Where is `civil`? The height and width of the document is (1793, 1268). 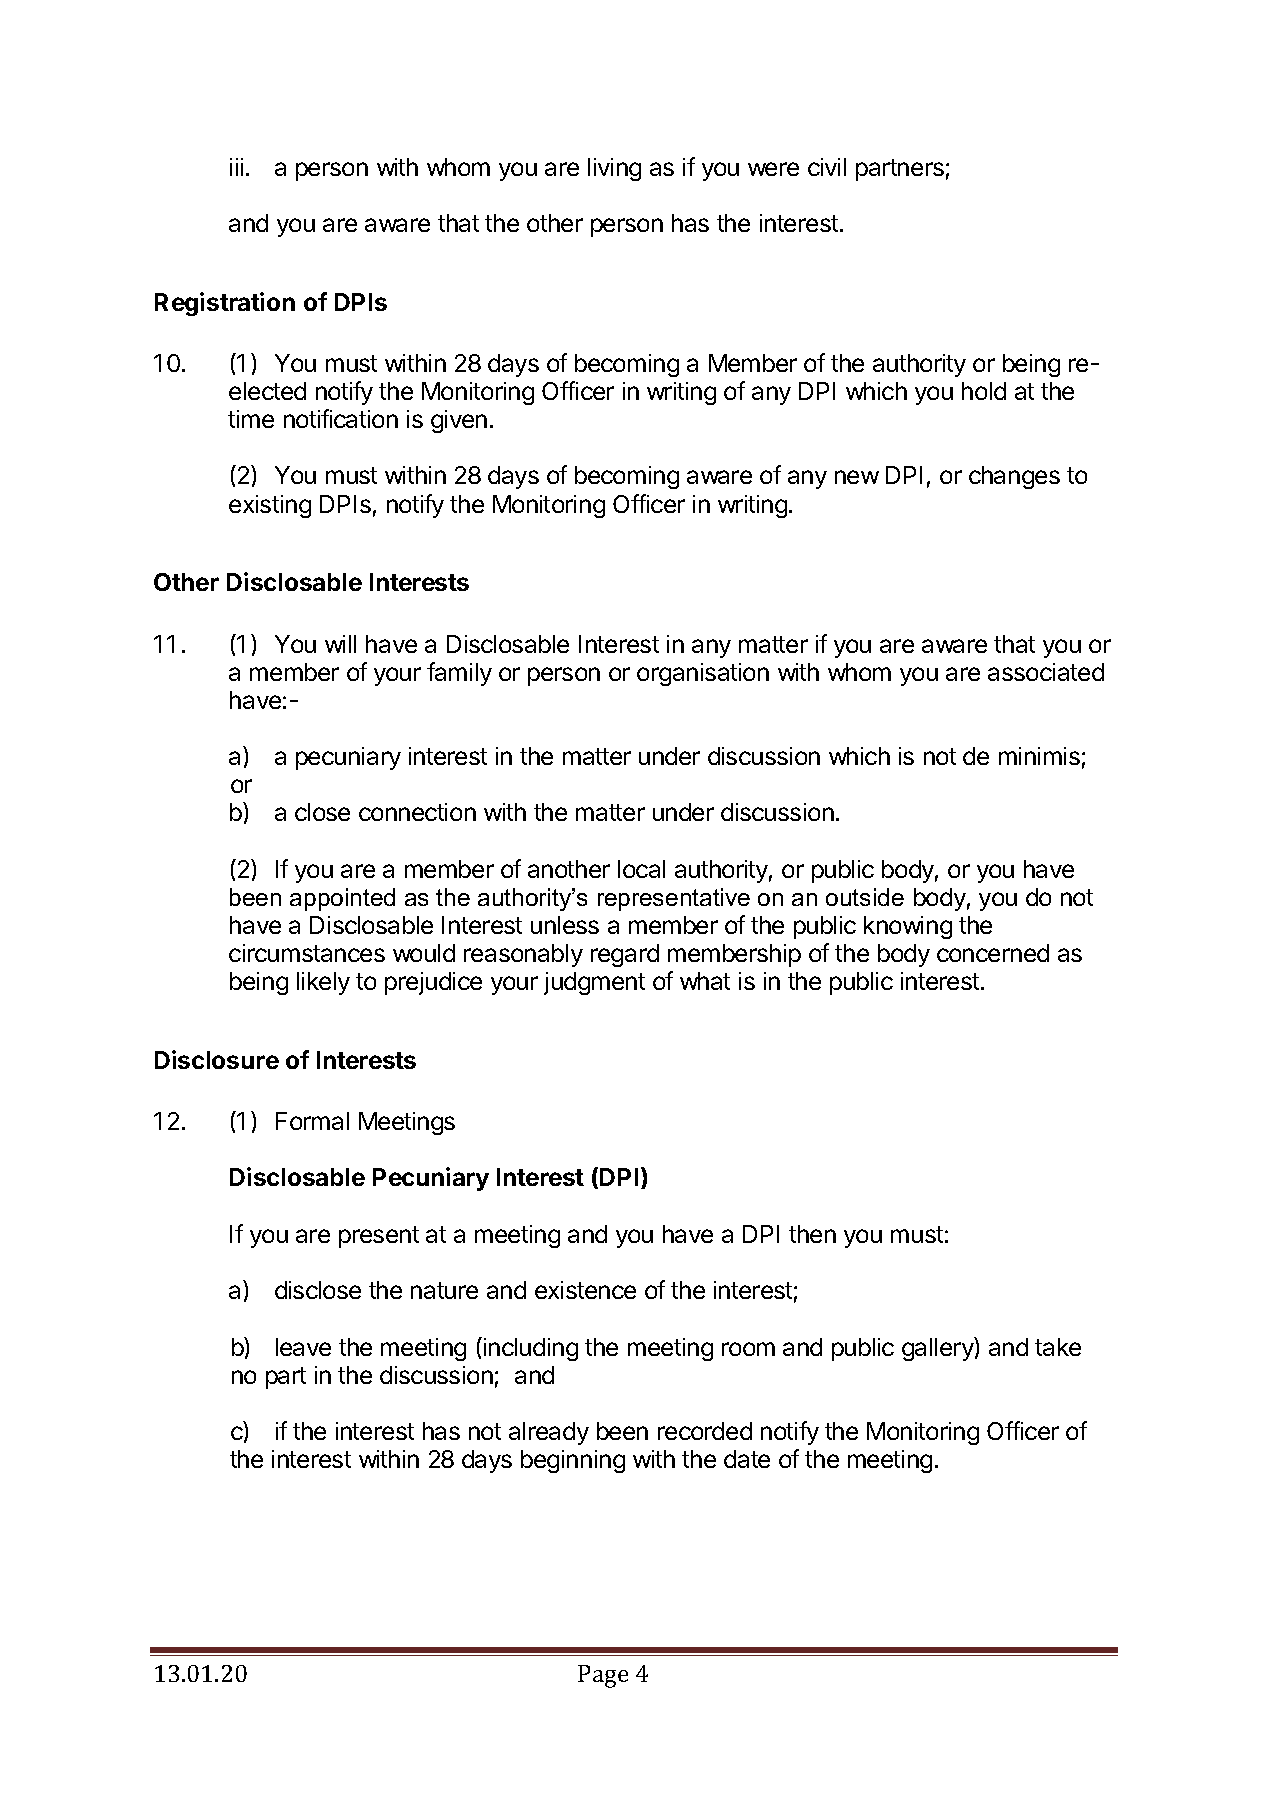 civil is located at coordinates (827, 167).
